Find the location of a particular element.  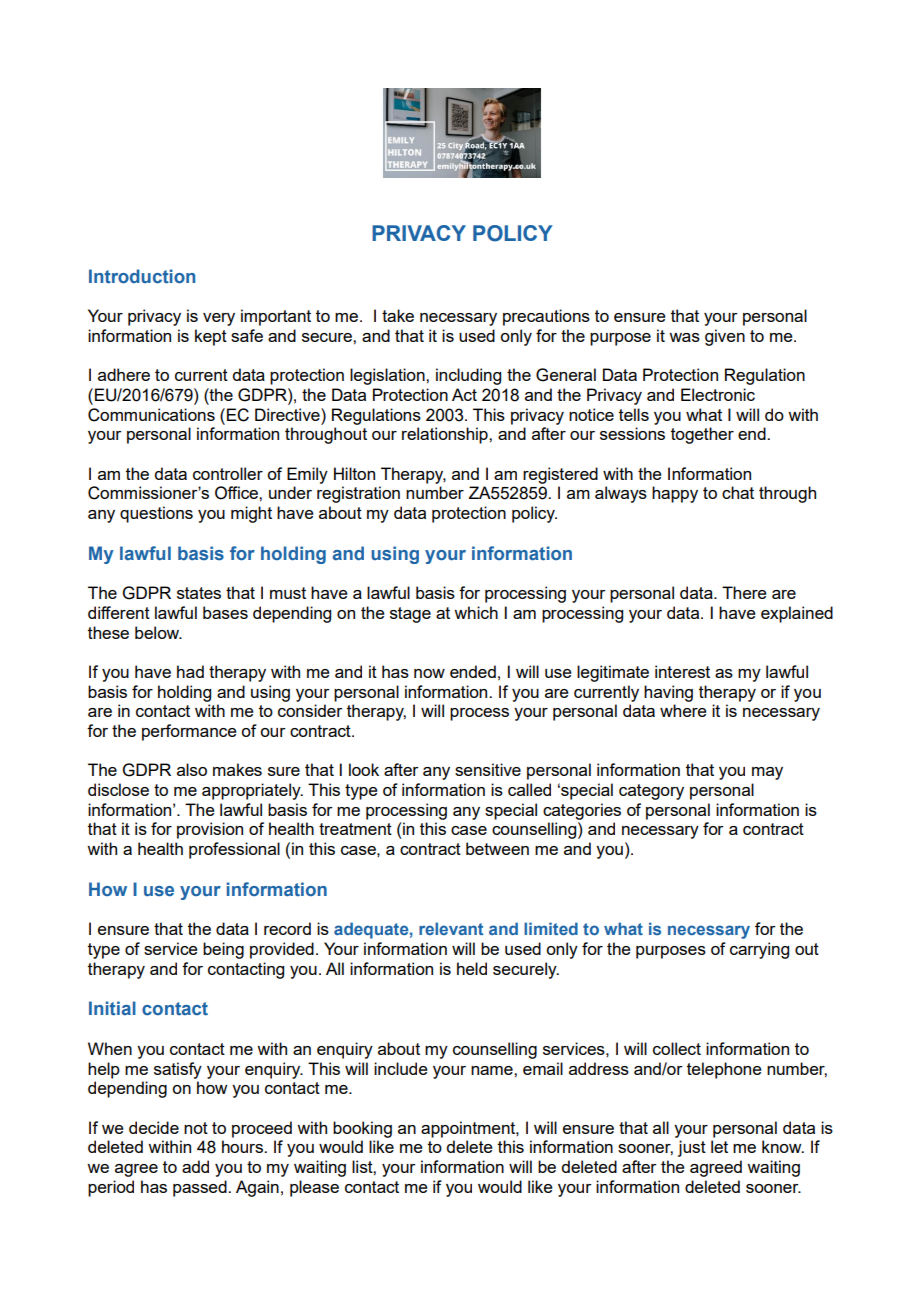

There is located at coordinates (744, 592).
